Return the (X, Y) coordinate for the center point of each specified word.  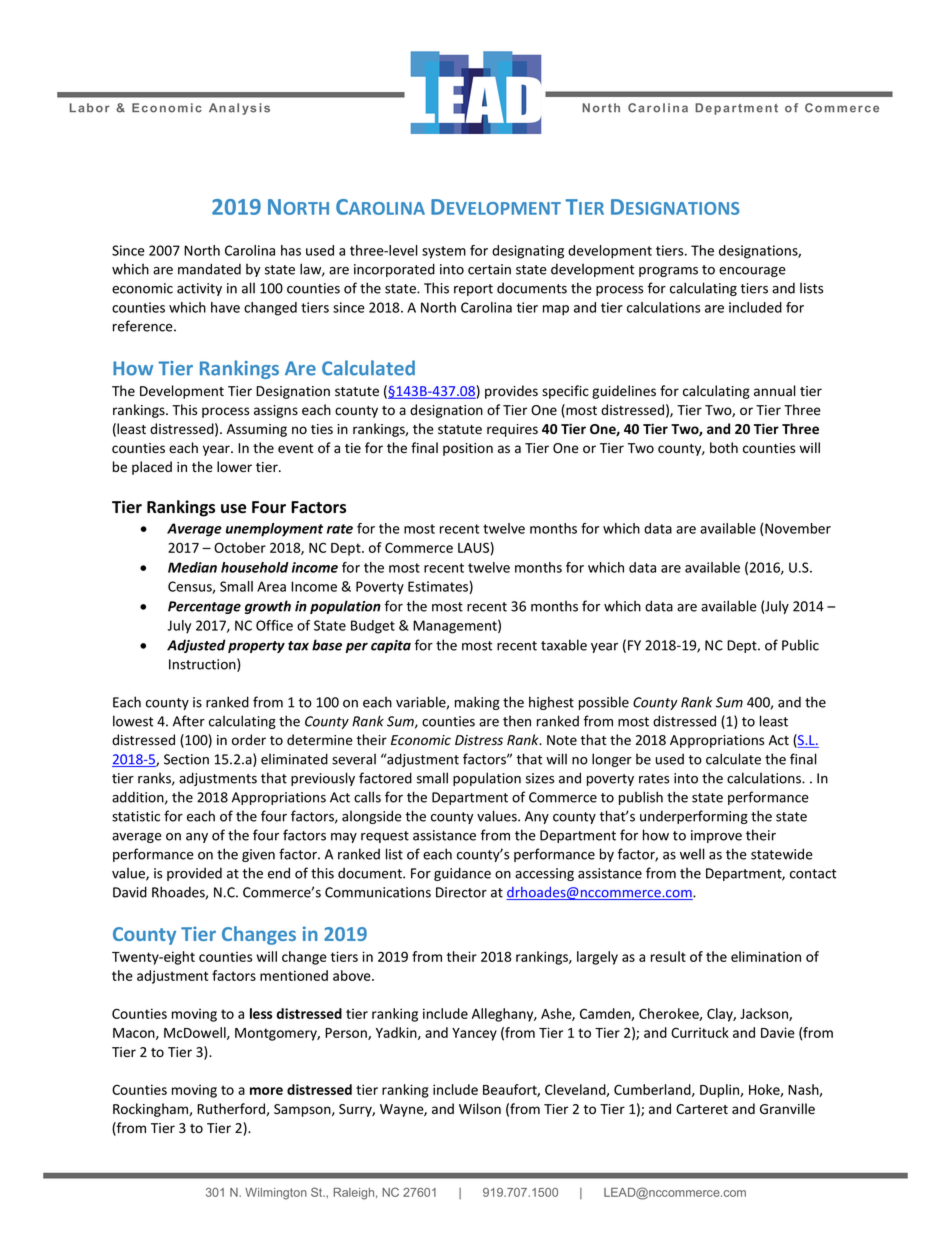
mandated (209, 269)
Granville (787, 1109)
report (473, 290)
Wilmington (276, 1194)
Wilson (480, 1109)
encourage (752, 272)
